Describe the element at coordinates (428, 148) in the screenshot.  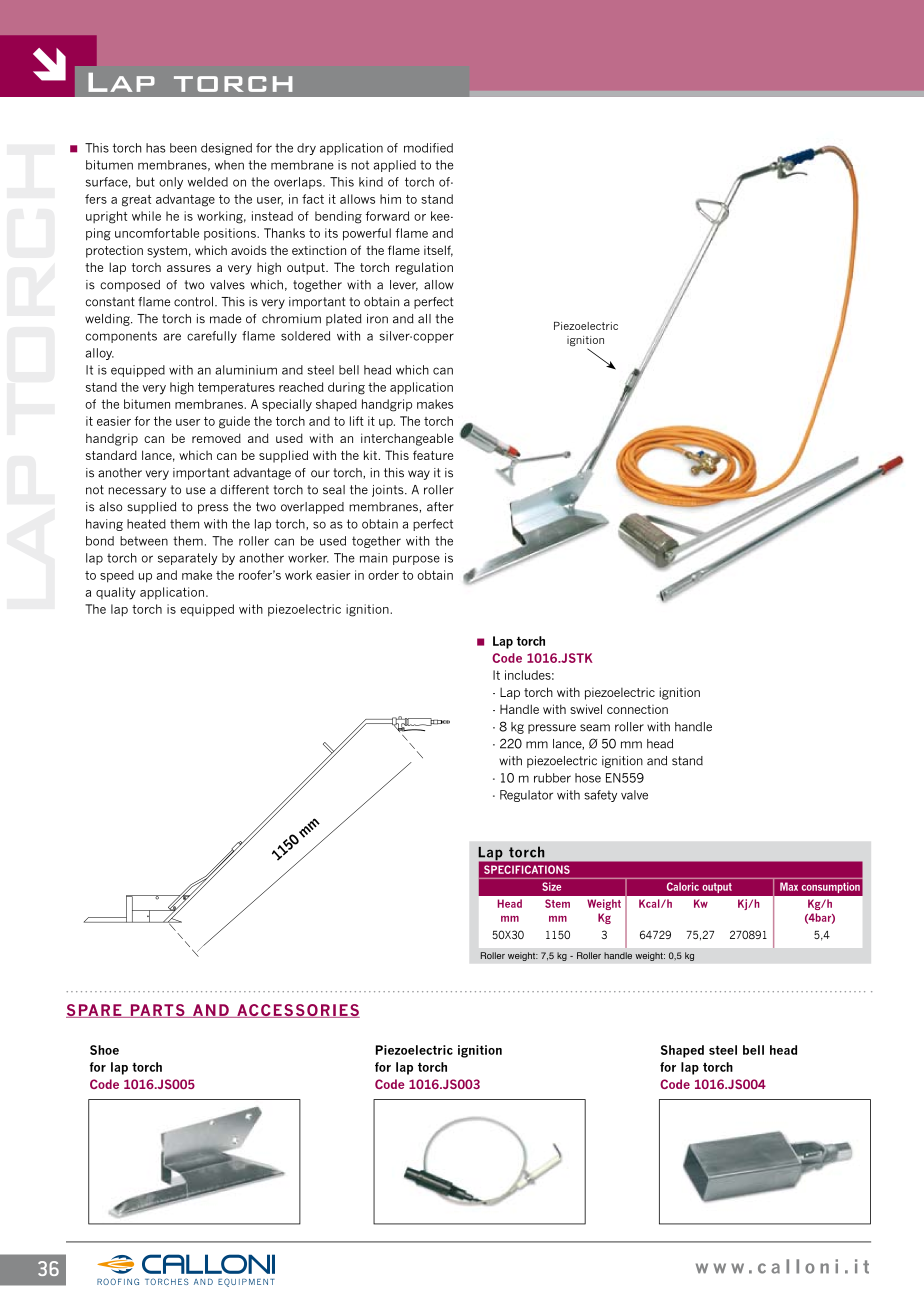
I see `modified` at that location.
